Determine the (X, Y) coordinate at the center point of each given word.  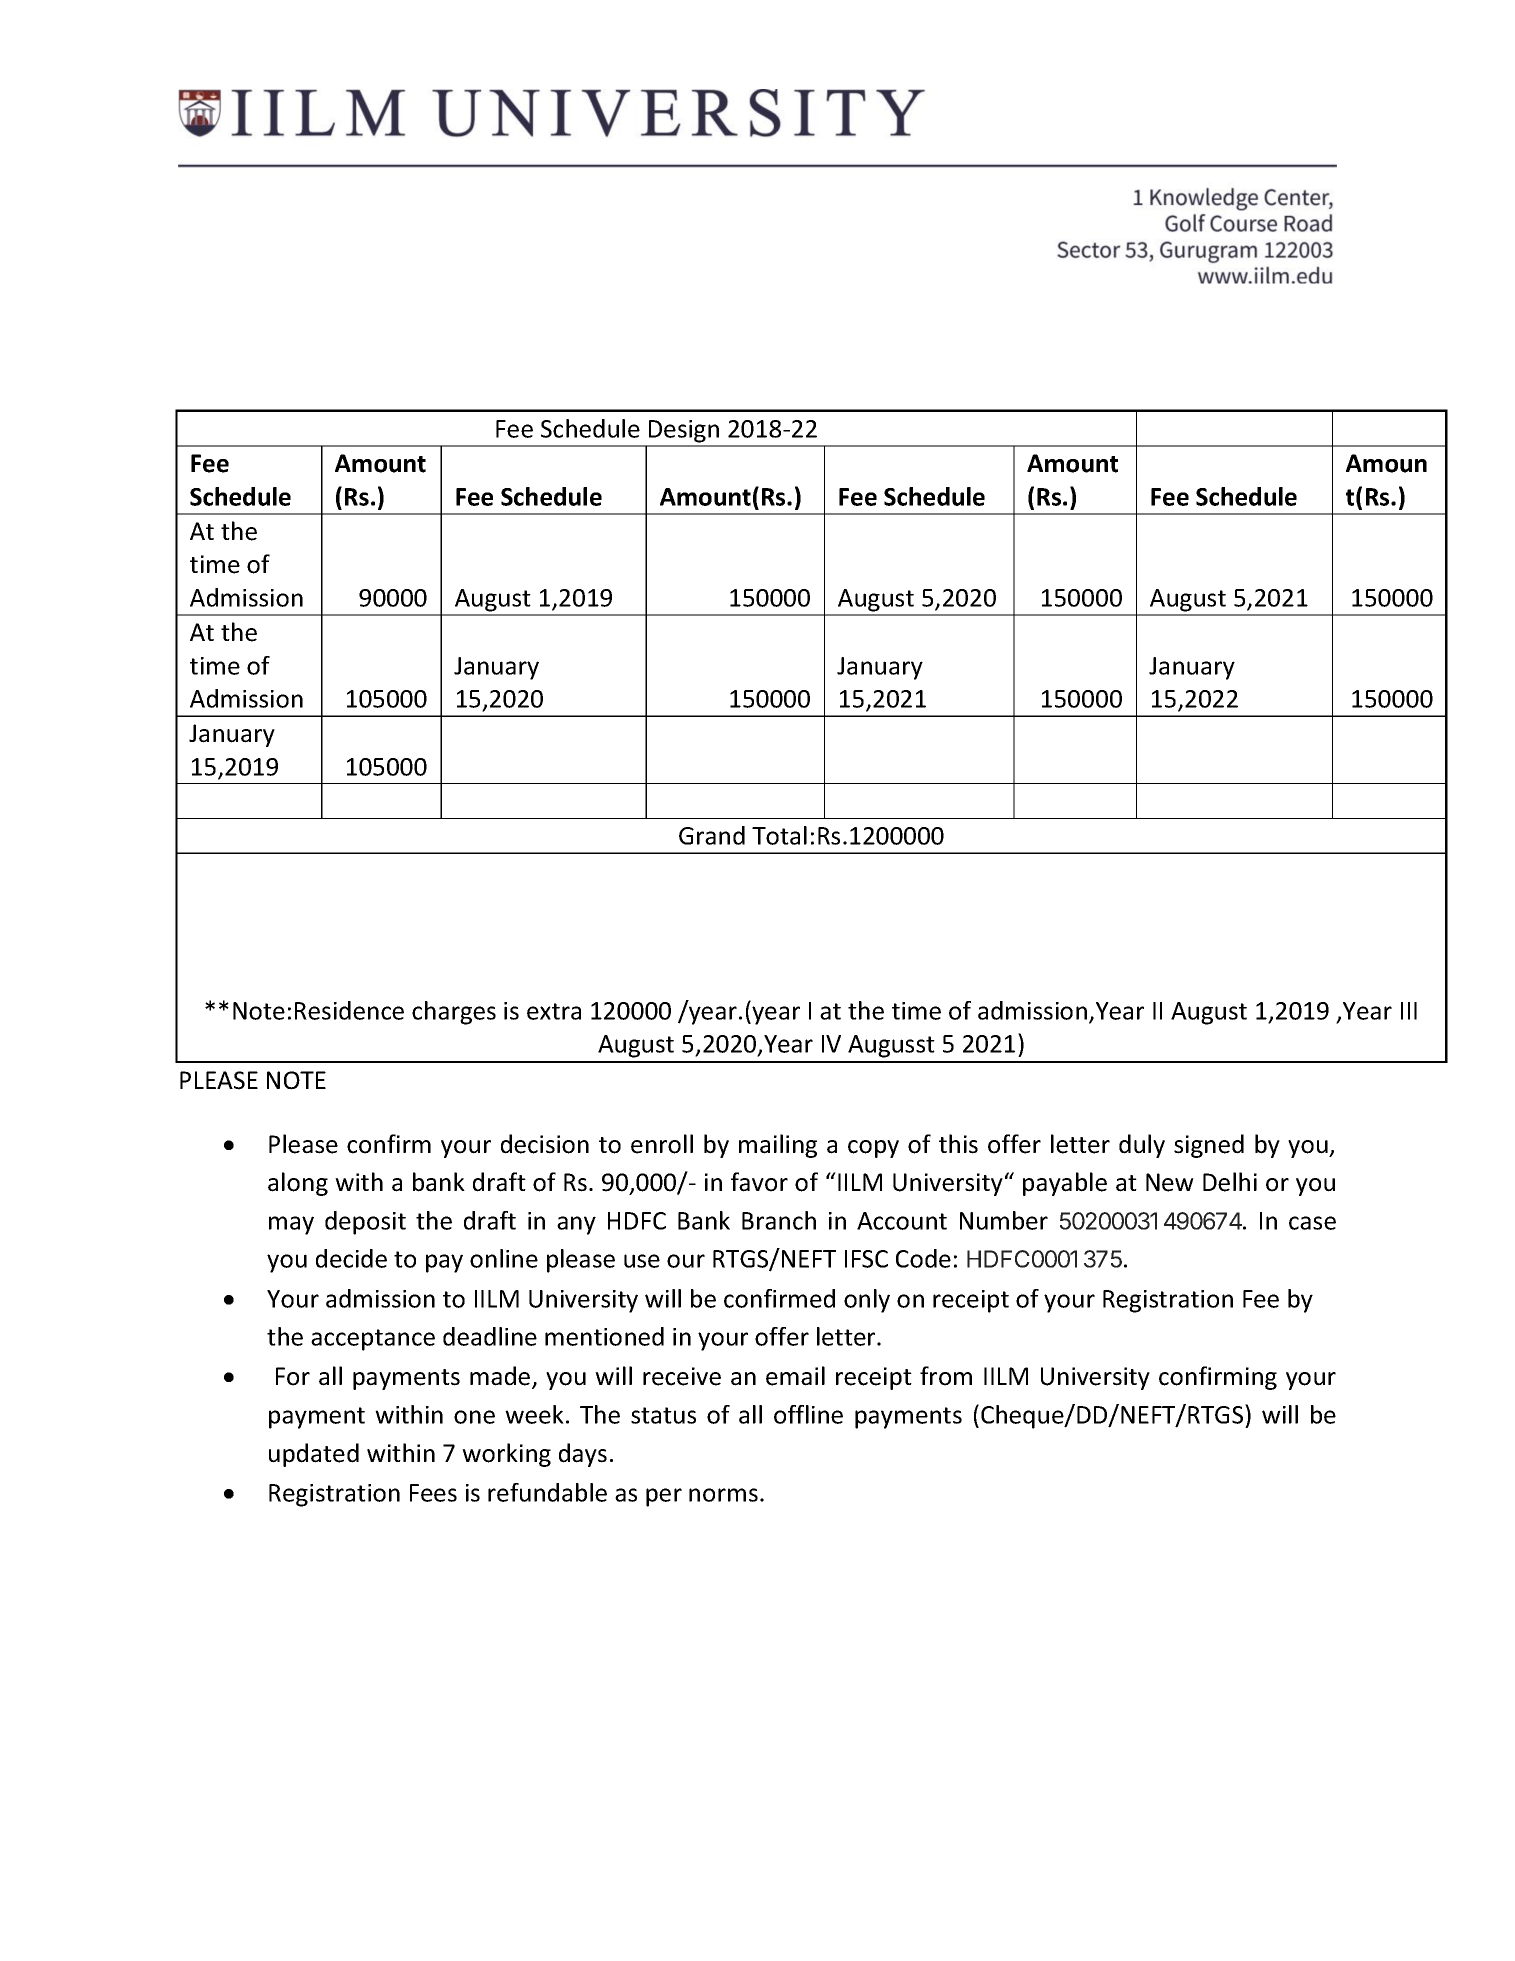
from (946, 1376)
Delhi (1230, 1182)
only (867, 1301)
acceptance (373, 1340)
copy (873, 1149)
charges (454, 1013)
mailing (778, 1146)
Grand (712, 835)
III (1409, 1011)
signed (1209, 1146)
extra (554, 1011)
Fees (433, 1493)
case (1312, 1223)
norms (723, 1495)
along (298, 1184)
